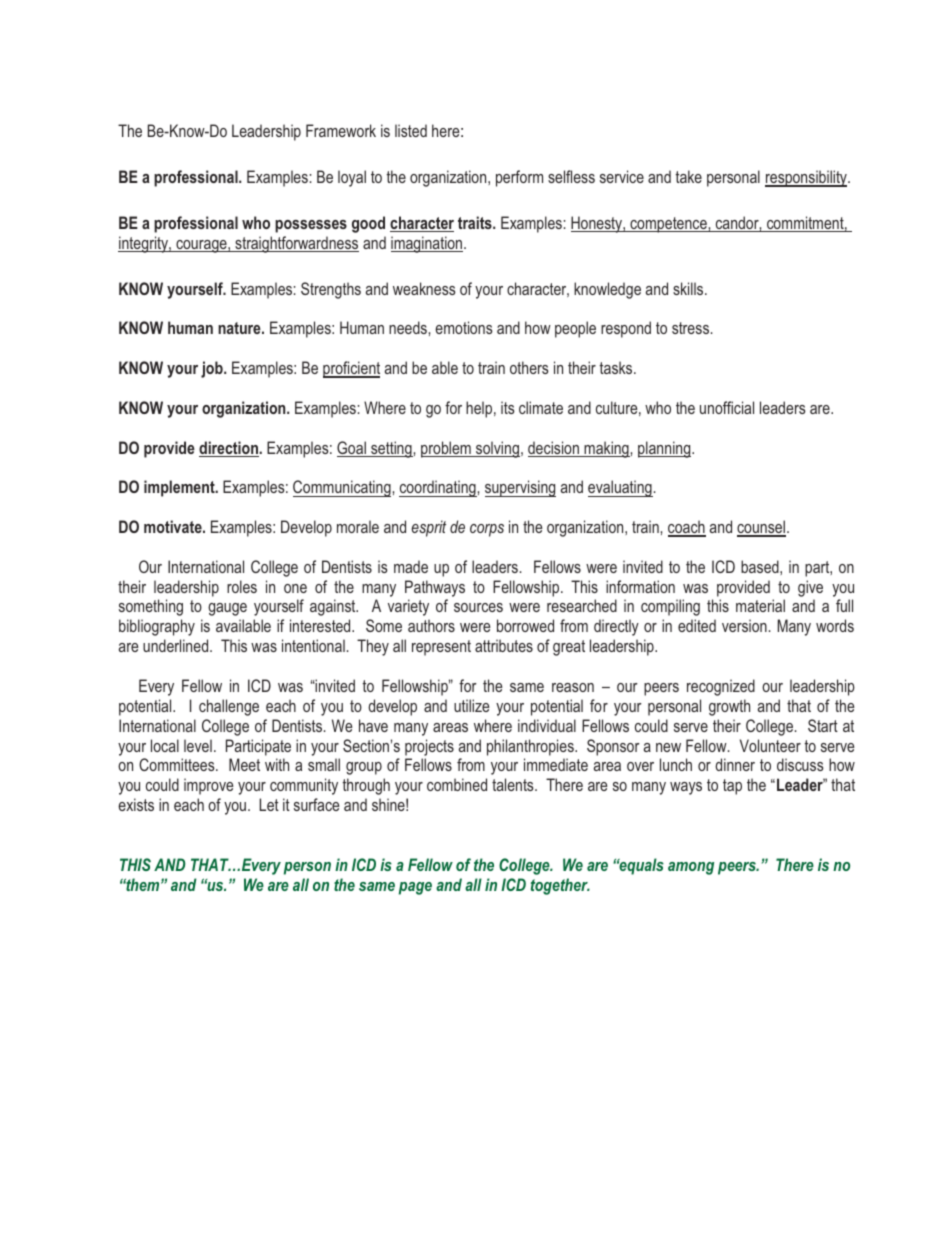  I want to click on roles, so click(242, 586).
